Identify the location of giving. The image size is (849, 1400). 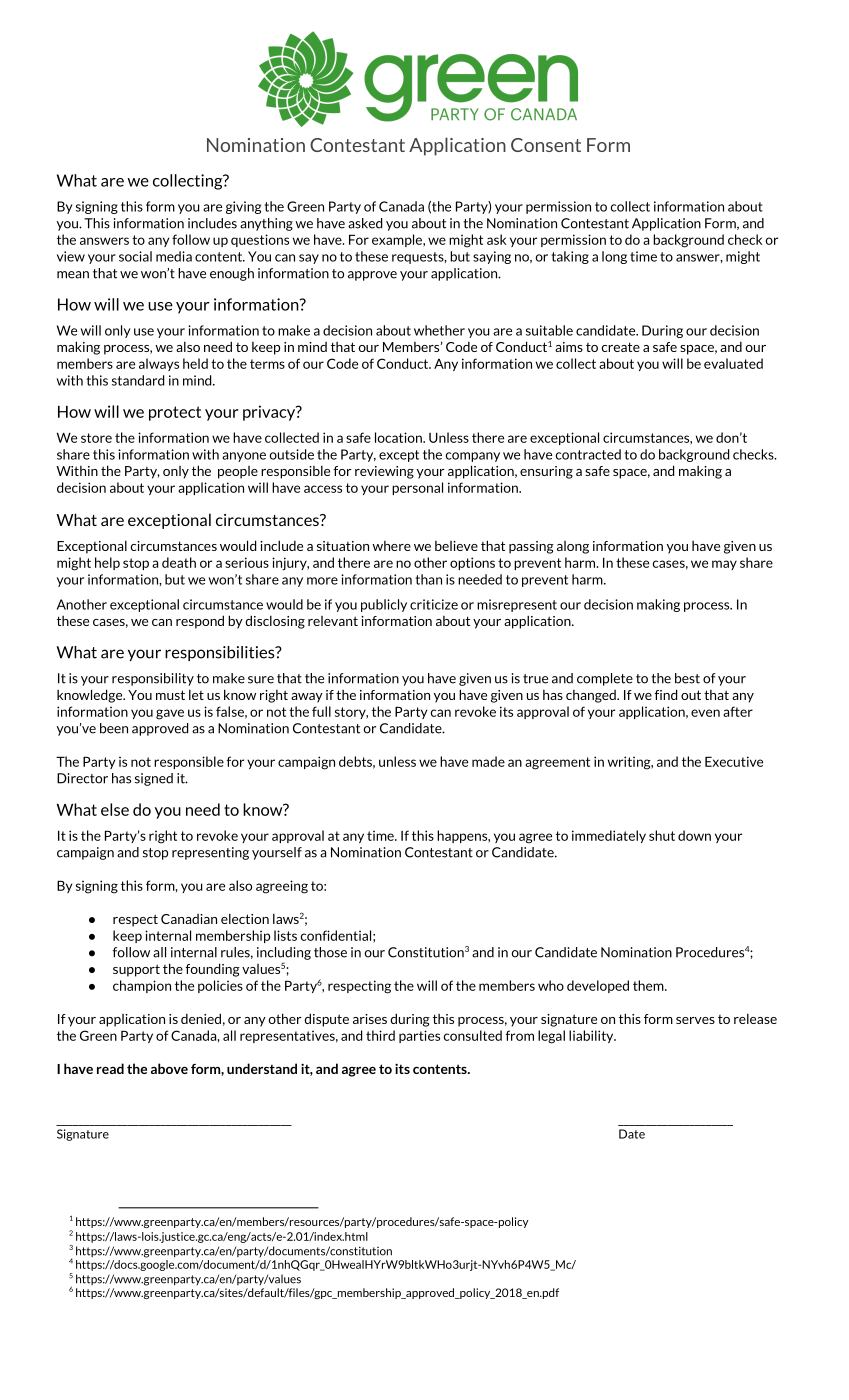
(243, 207).
